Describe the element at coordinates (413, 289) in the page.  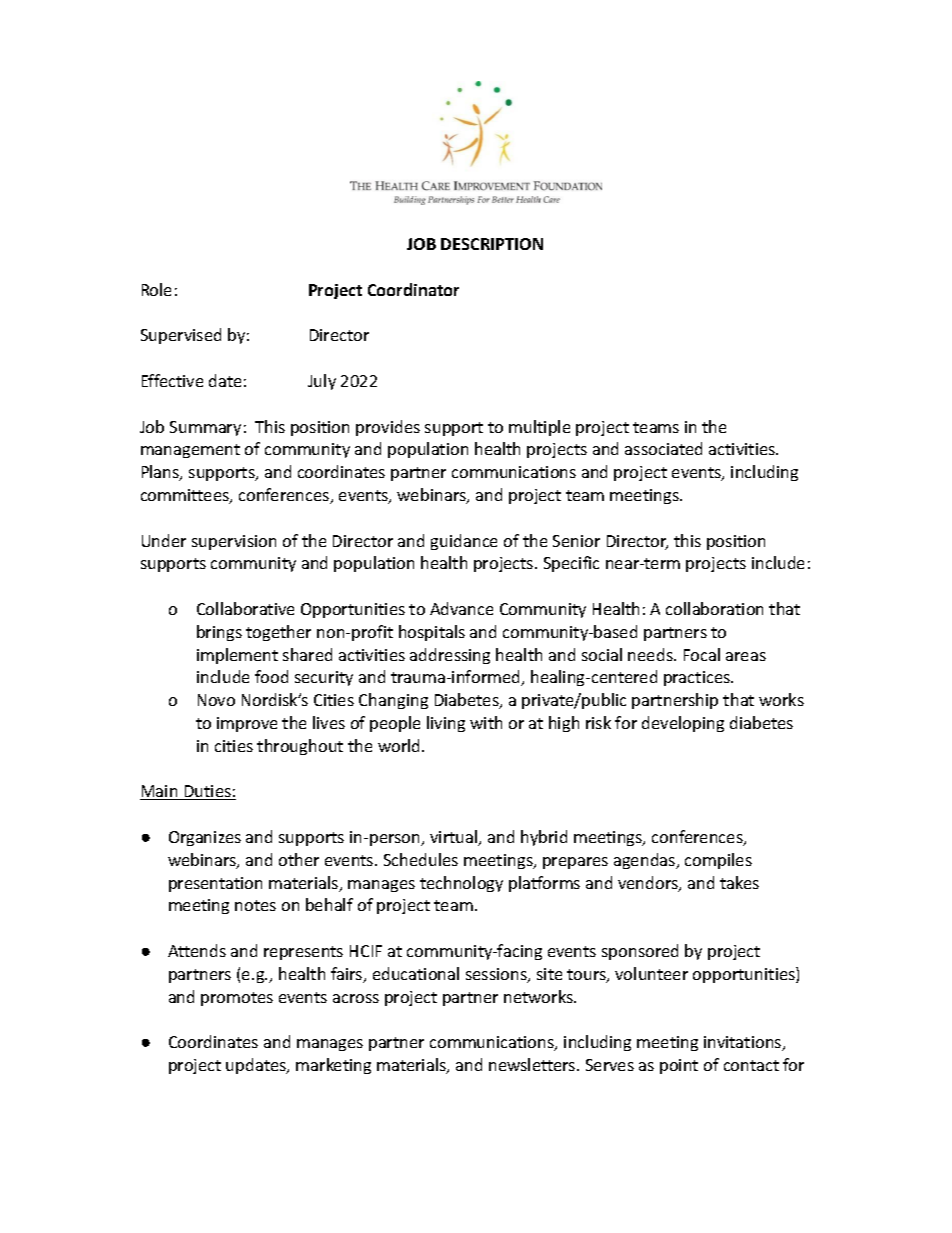
I see `Coordinator` at that location.
